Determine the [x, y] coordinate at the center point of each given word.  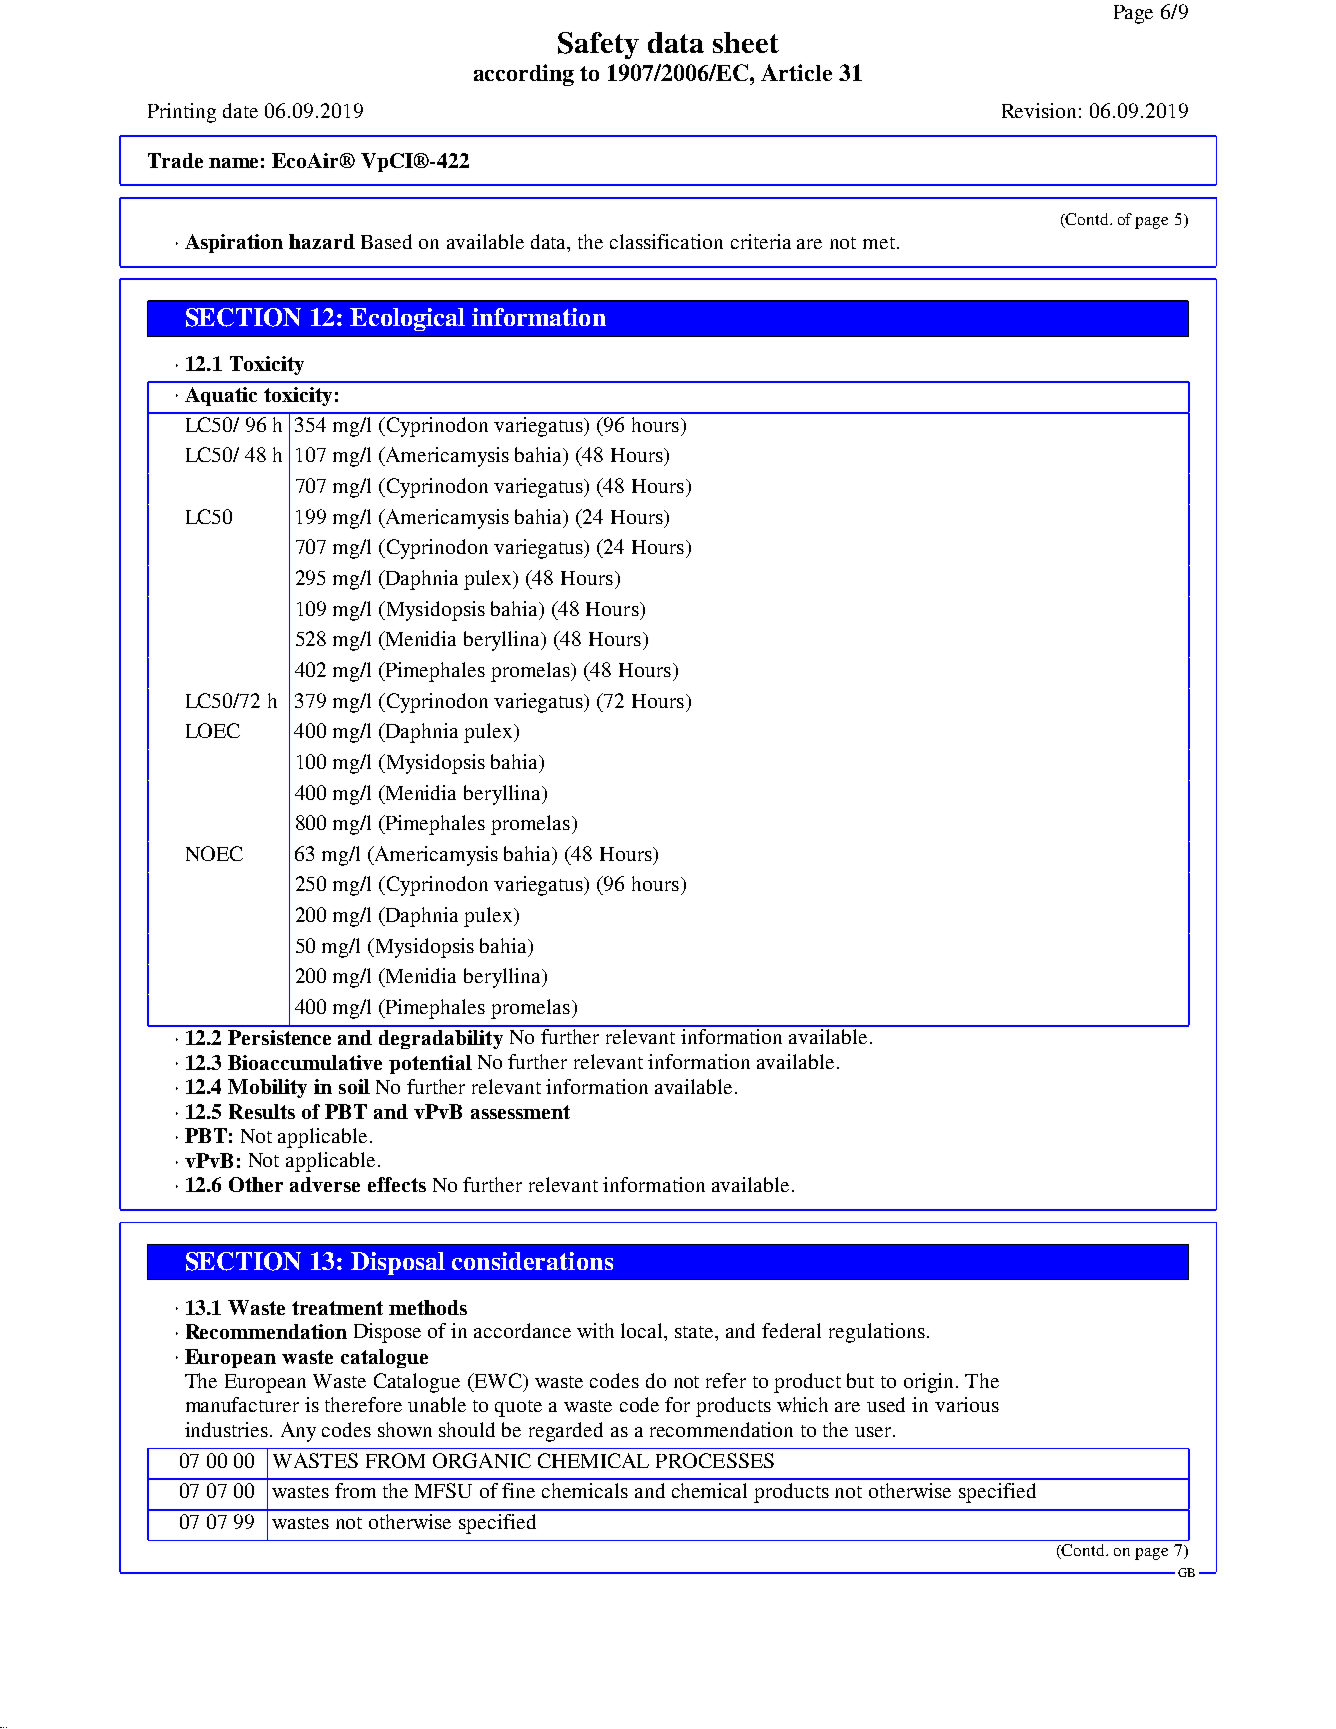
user [874, 1432]
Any [298, 1432]
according [524, 75]
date [240, 110]
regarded [566, 1432]
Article [796, 72]
